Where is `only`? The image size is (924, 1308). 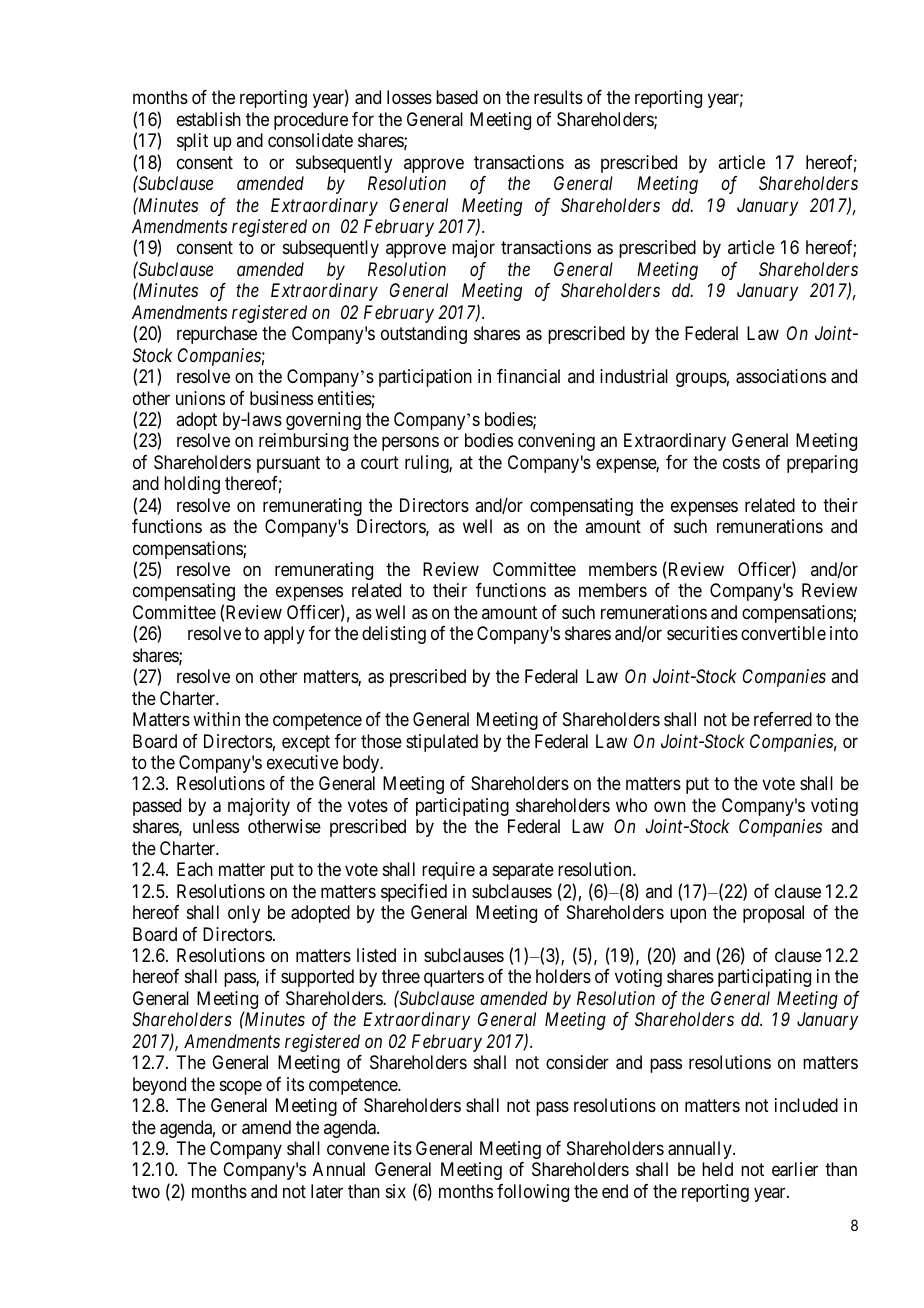 only is located at coordinates (244, 914).
